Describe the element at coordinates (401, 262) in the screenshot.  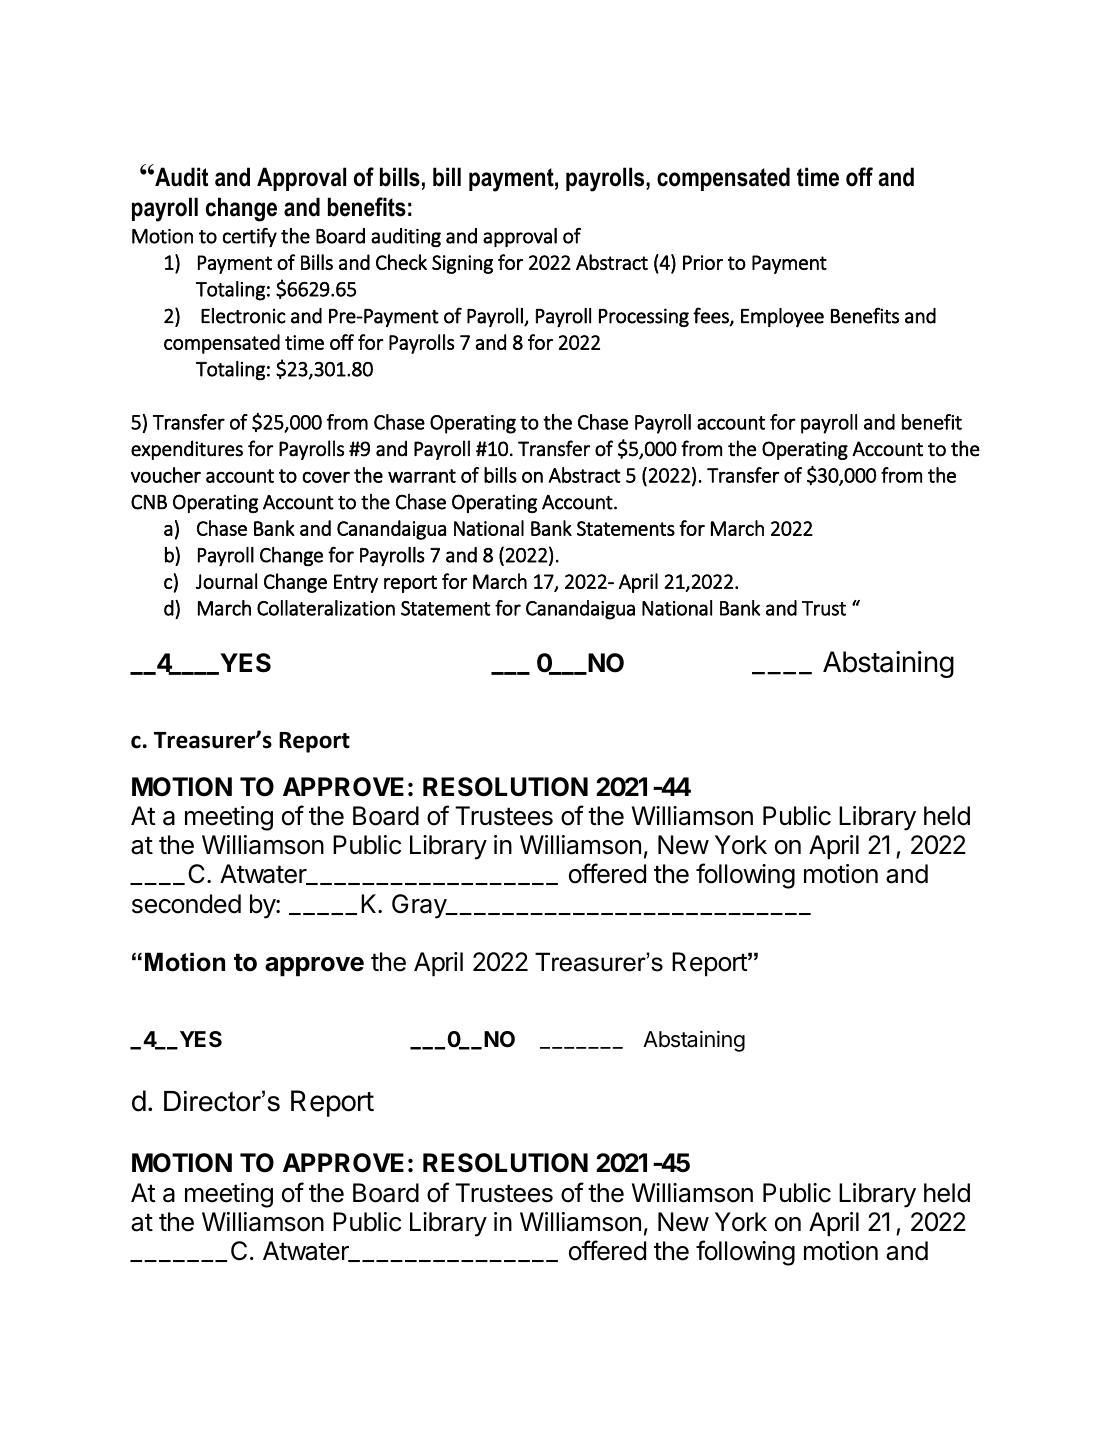
I see `Check` at that location.
